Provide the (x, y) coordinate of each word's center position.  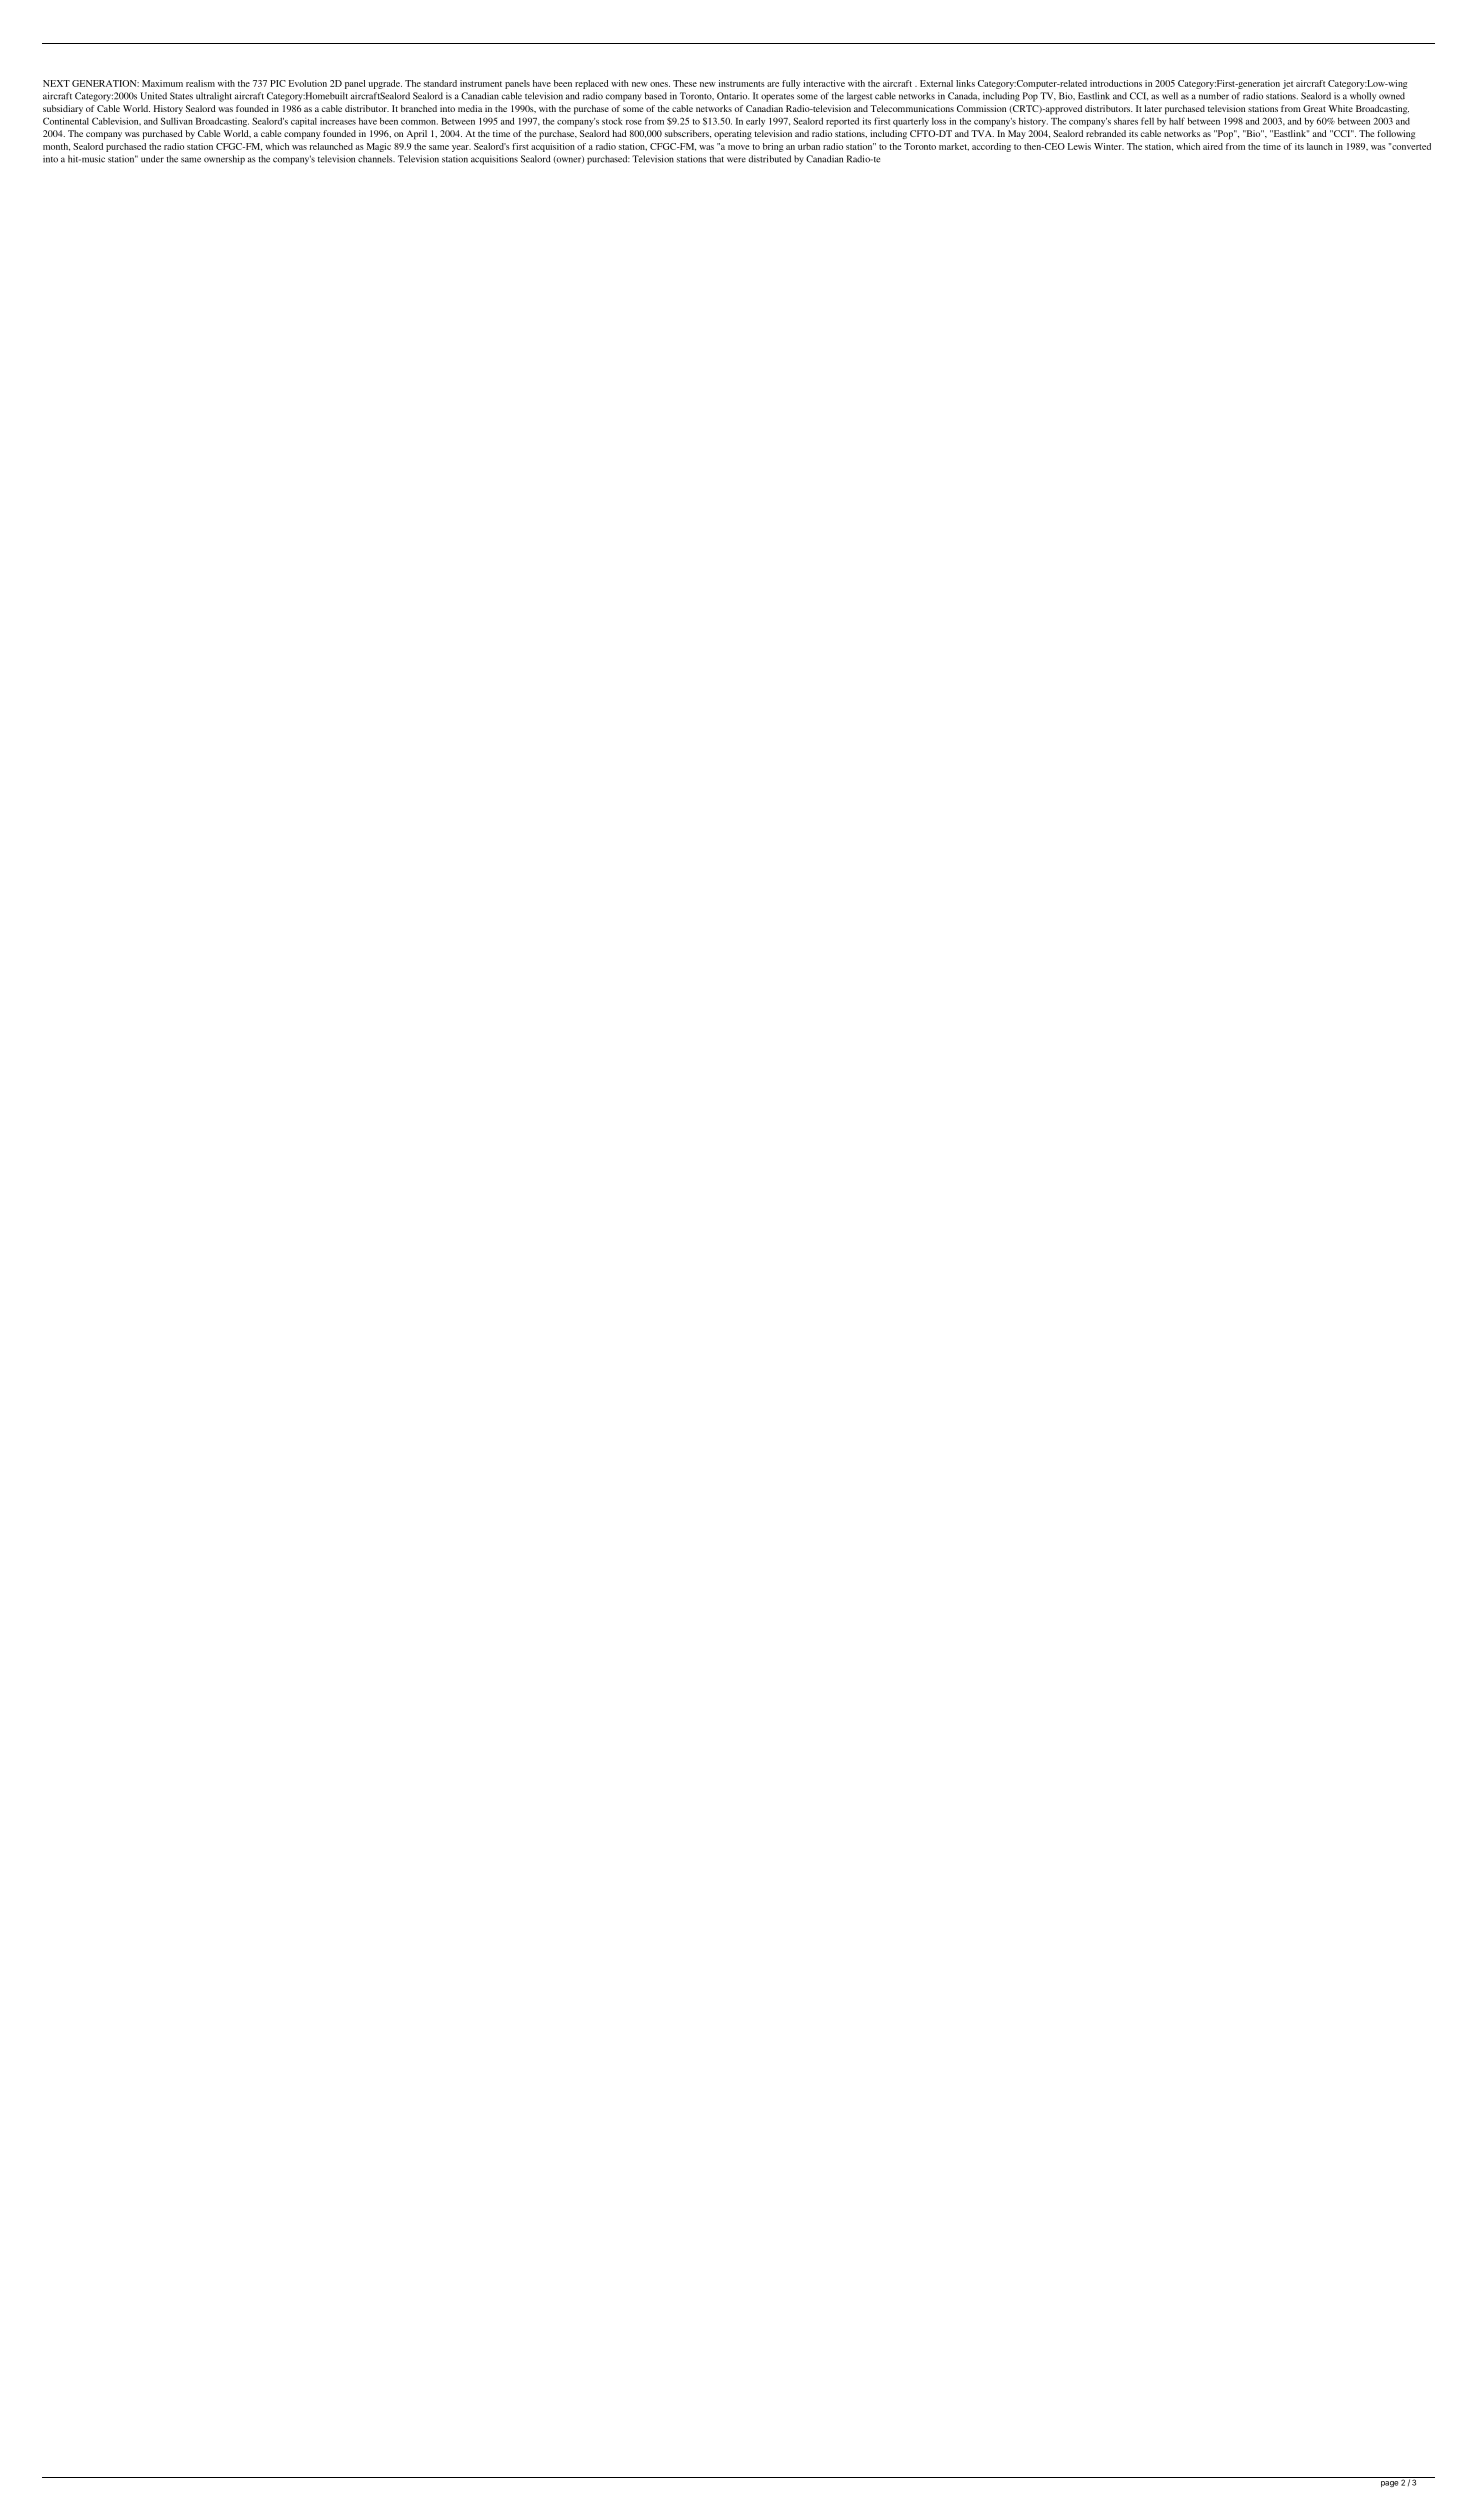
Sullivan (177, 121)
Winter (1109, 146)
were (736, 160)
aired (1213, 146)
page (1389, 2484)
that (717, 159)
